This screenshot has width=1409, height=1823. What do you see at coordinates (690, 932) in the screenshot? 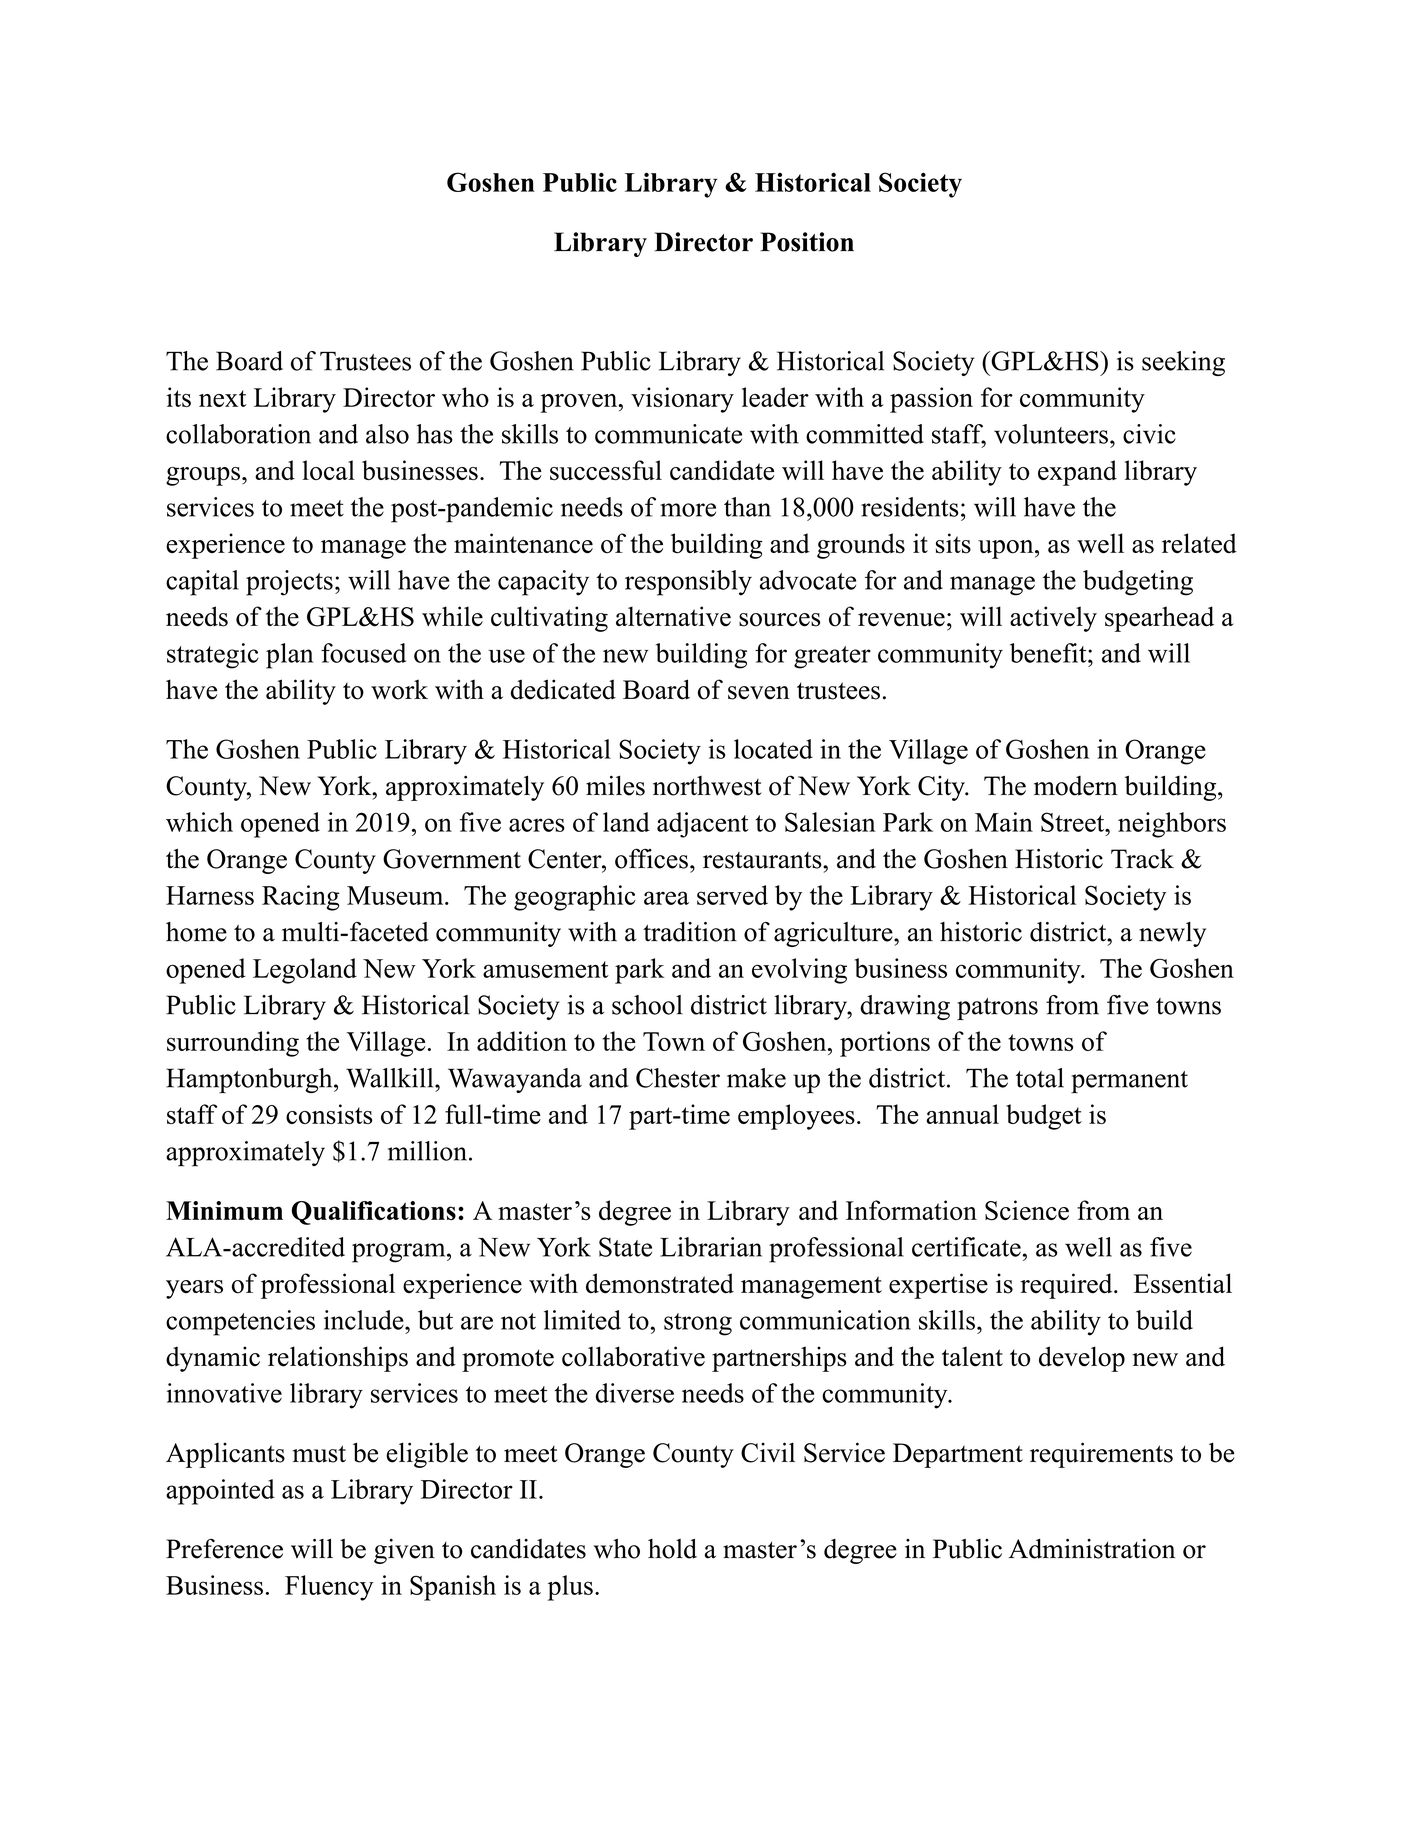
I see `tradition` at bounding box center [690, 932].
